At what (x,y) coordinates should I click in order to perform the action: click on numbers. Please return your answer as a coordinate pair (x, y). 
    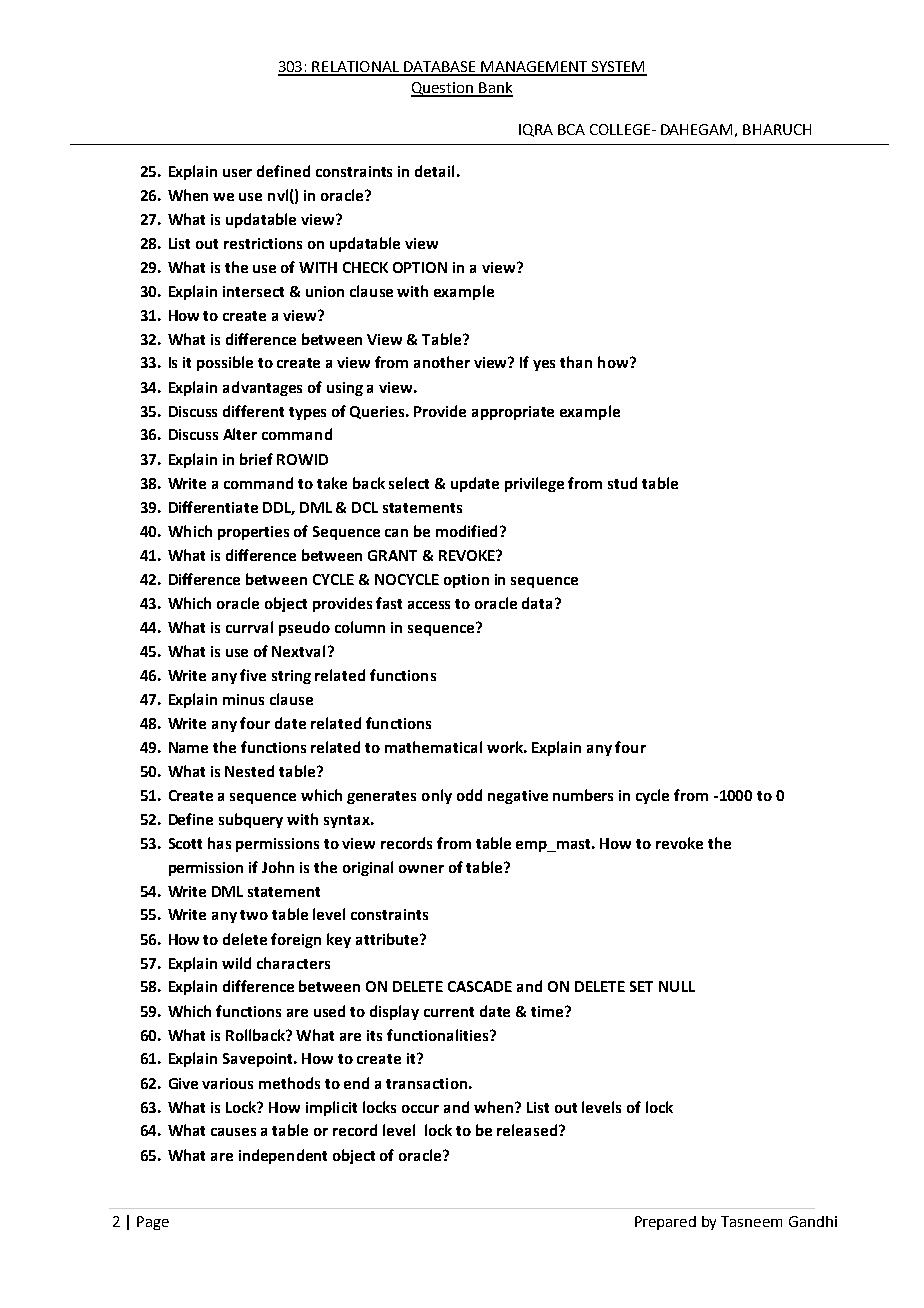
    Looking at the image, I should click on (583, 795).
